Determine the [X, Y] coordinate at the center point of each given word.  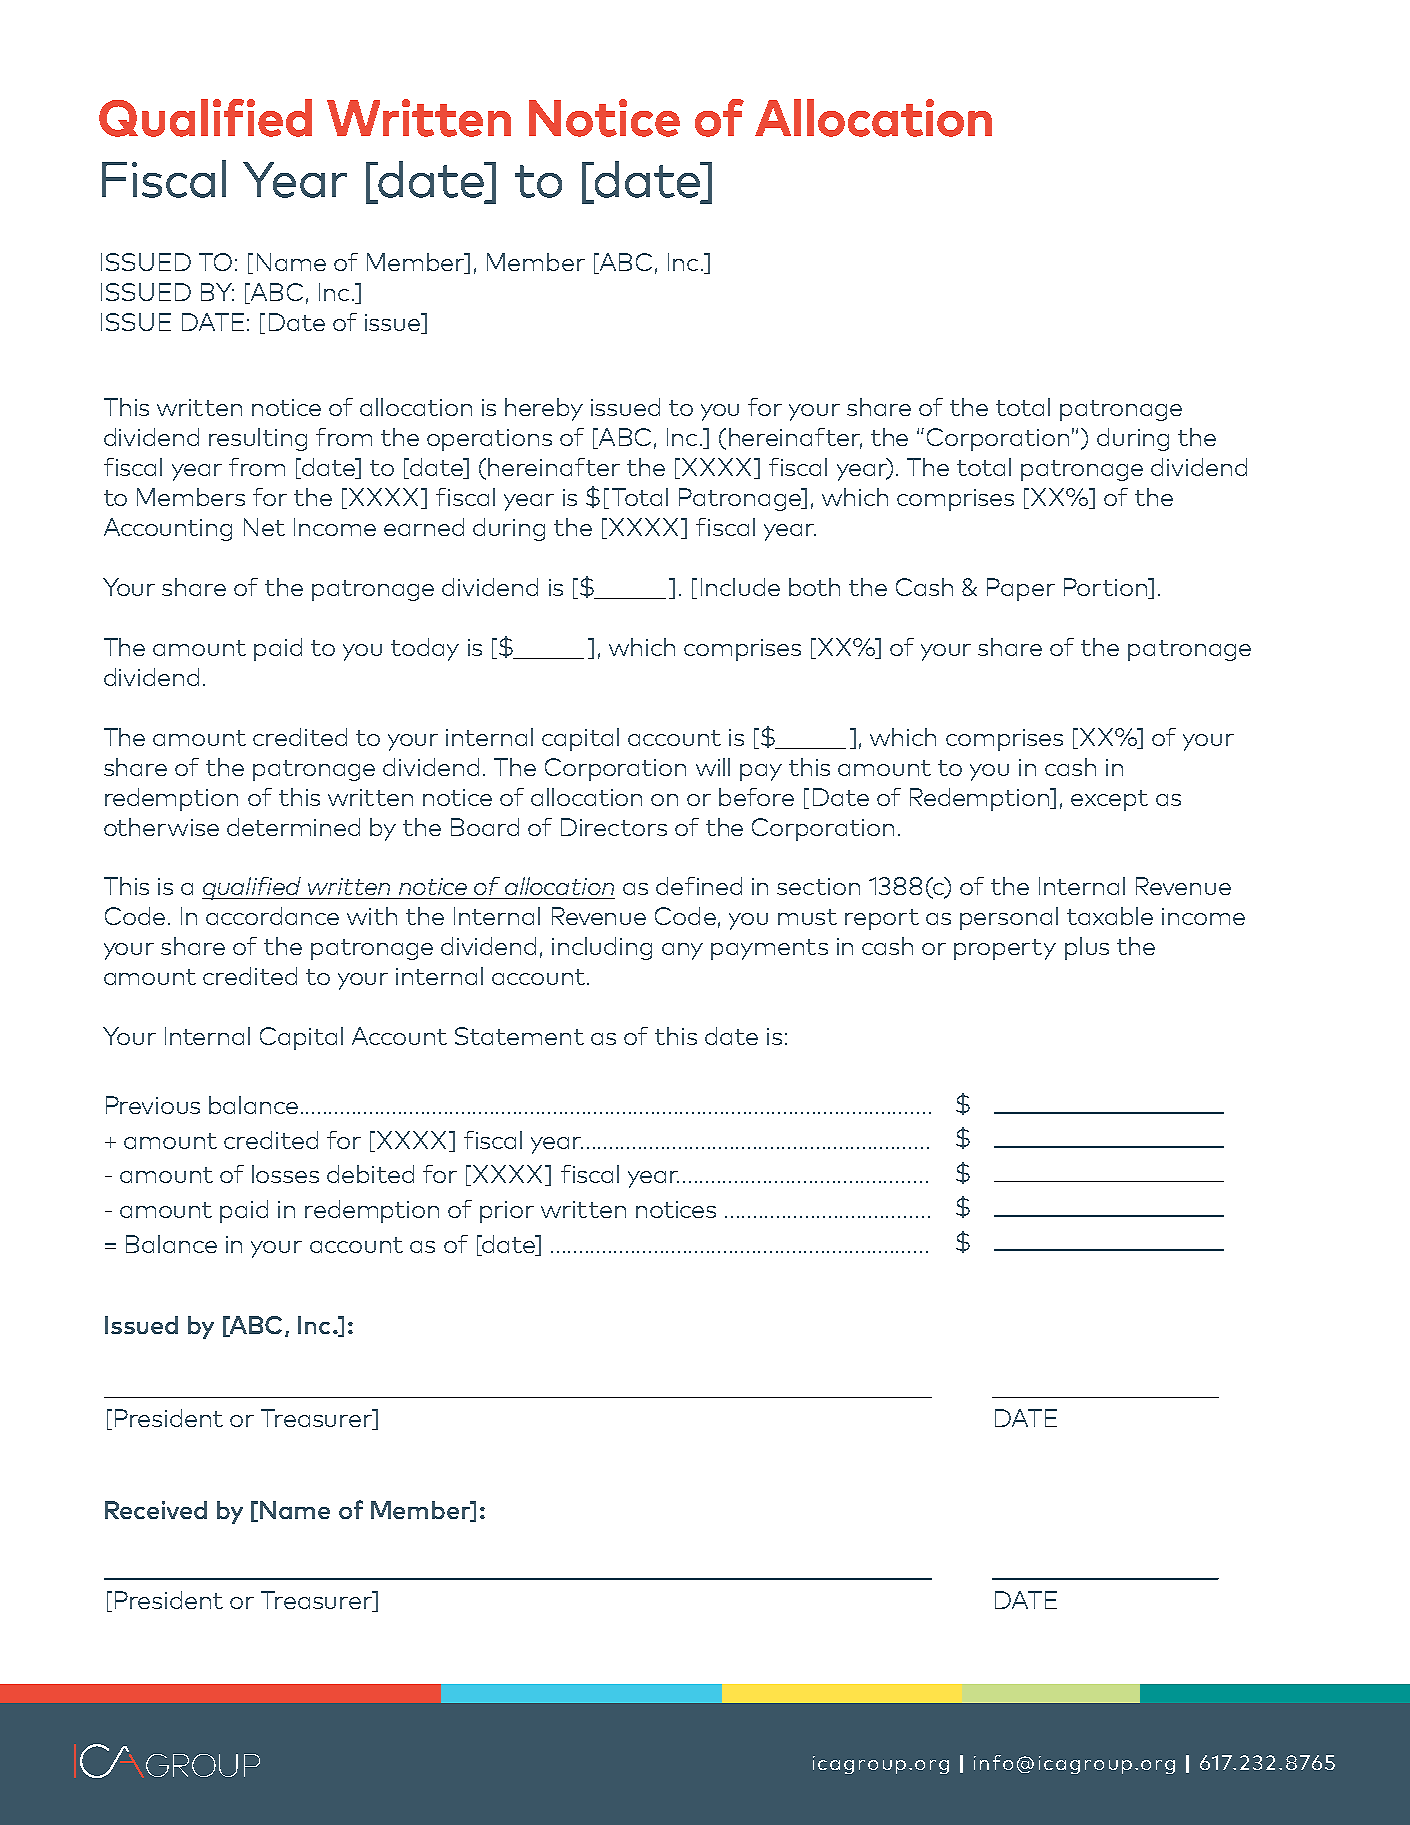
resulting [258, 439]
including [602, 948]
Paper [1021, 589]
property [1005, 949]
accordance [272, 916]
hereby [544, 409]
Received [156, 1510]
